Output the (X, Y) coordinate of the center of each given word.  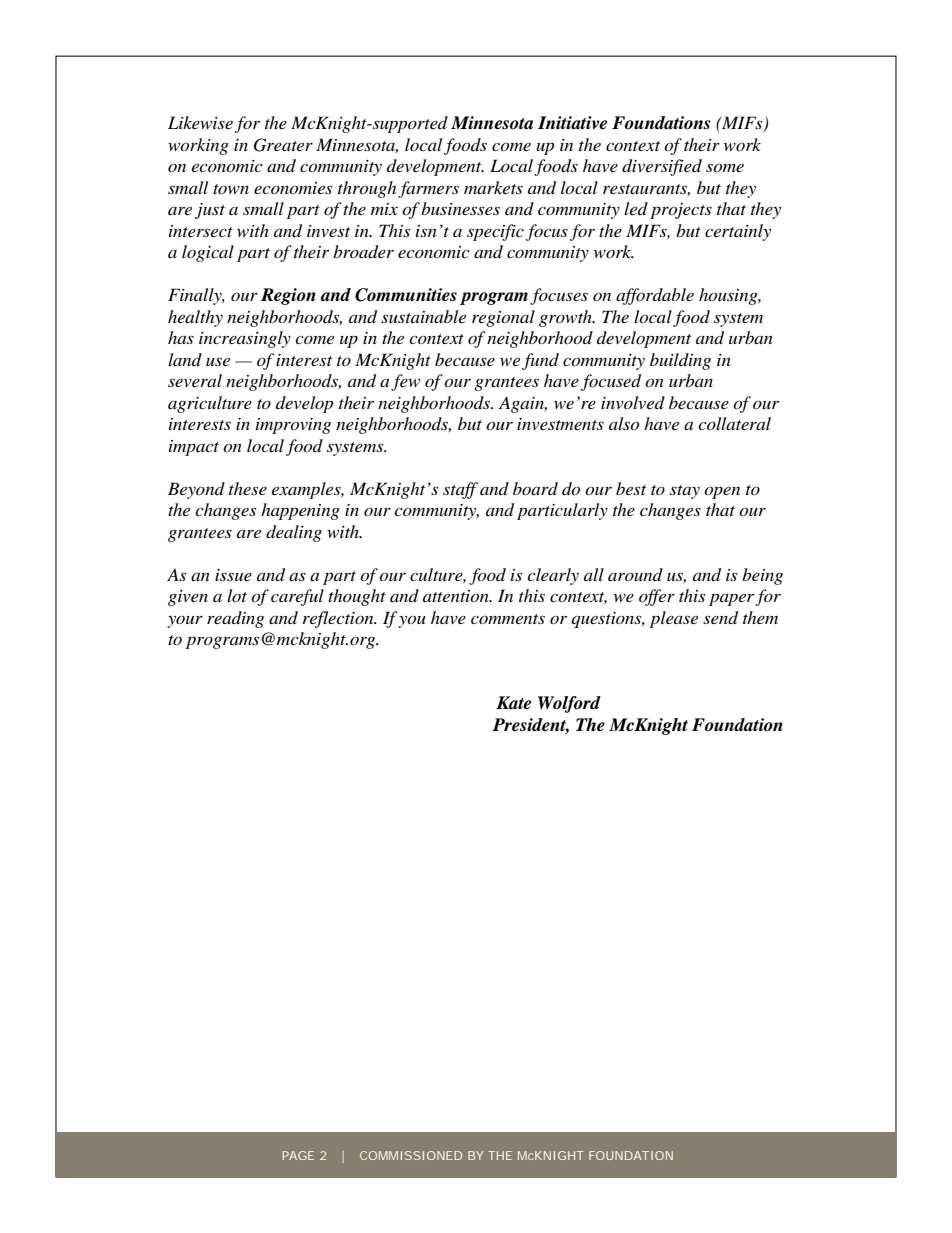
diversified (662, 167)
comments (508, 619)
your (185, 622)
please (674, 619)
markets (493, 187)
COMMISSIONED (411, 1155)
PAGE (298, 1155)
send (720, 618)
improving (293, 426)
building (680, 361)
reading (235, 619)
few (405, 382)
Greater (283, 145)
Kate (513, 703)
